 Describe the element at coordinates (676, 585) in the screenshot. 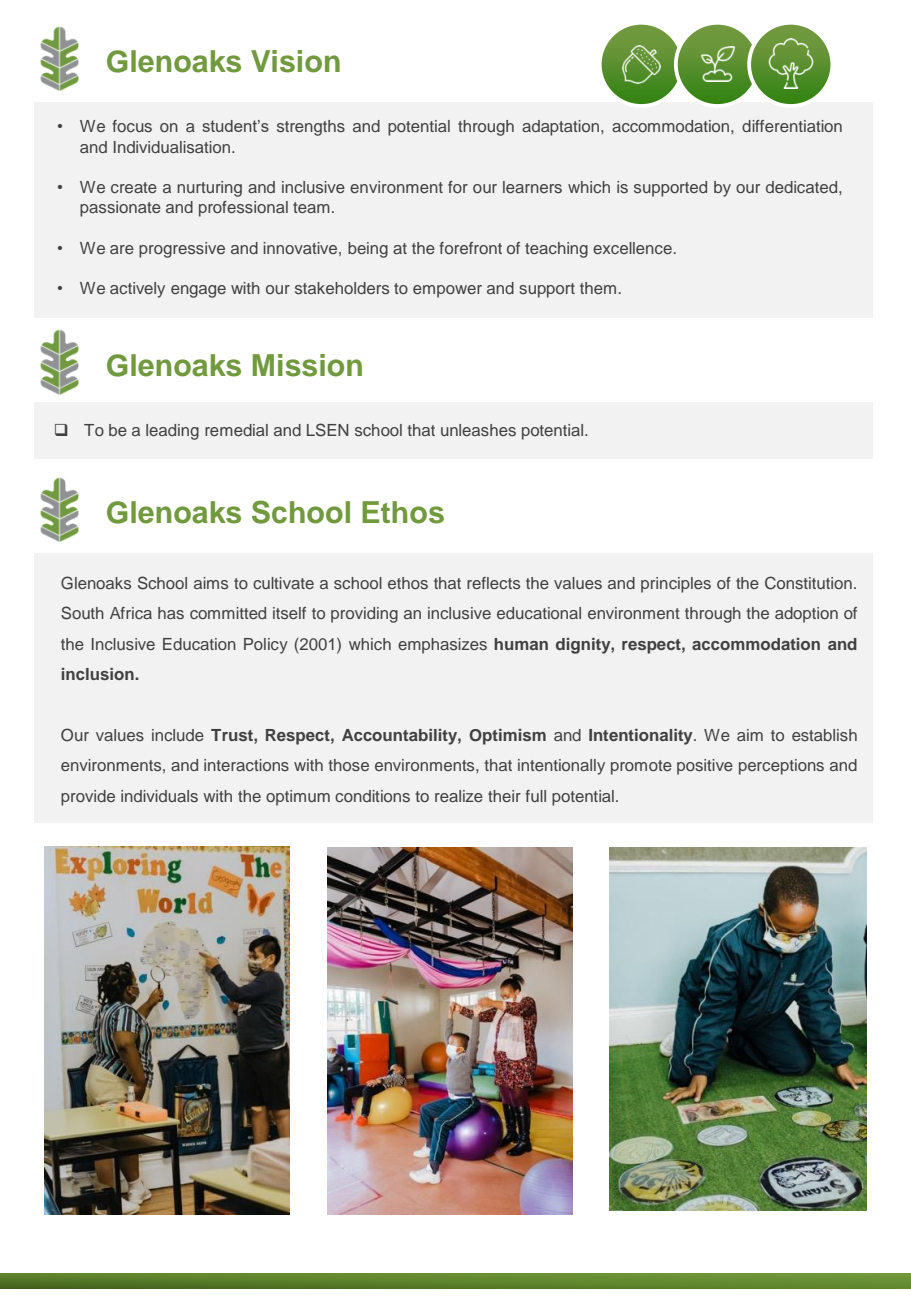

I see `principles` at that location.
